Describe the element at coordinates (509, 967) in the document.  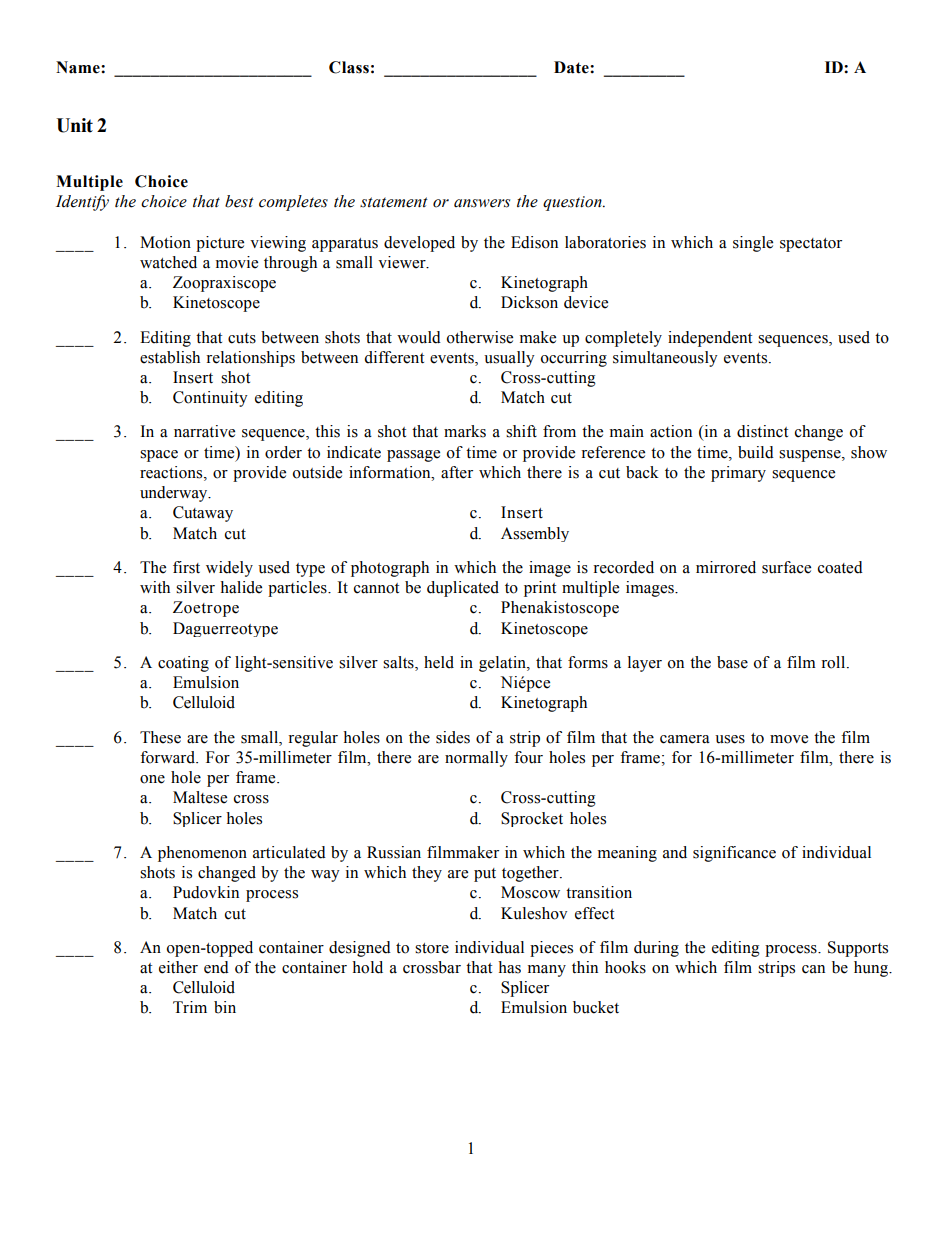
I see `has` at that location.
